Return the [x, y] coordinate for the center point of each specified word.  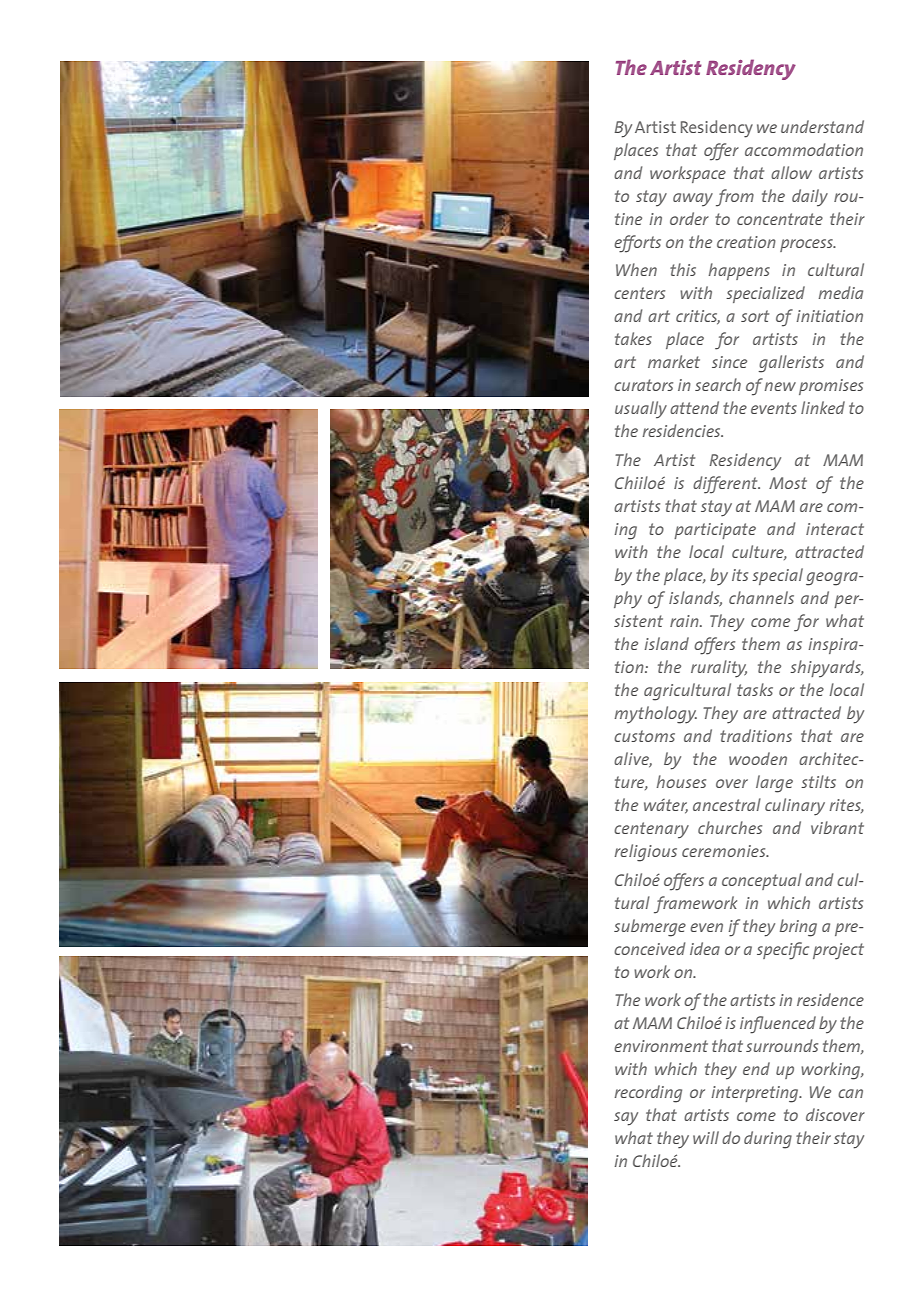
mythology [656, 715]
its [740, 575]
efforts [637, 244]
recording [648, 1094]
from [735, 198]
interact [835, 529]
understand [822, 126]
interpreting [756, 1094]
